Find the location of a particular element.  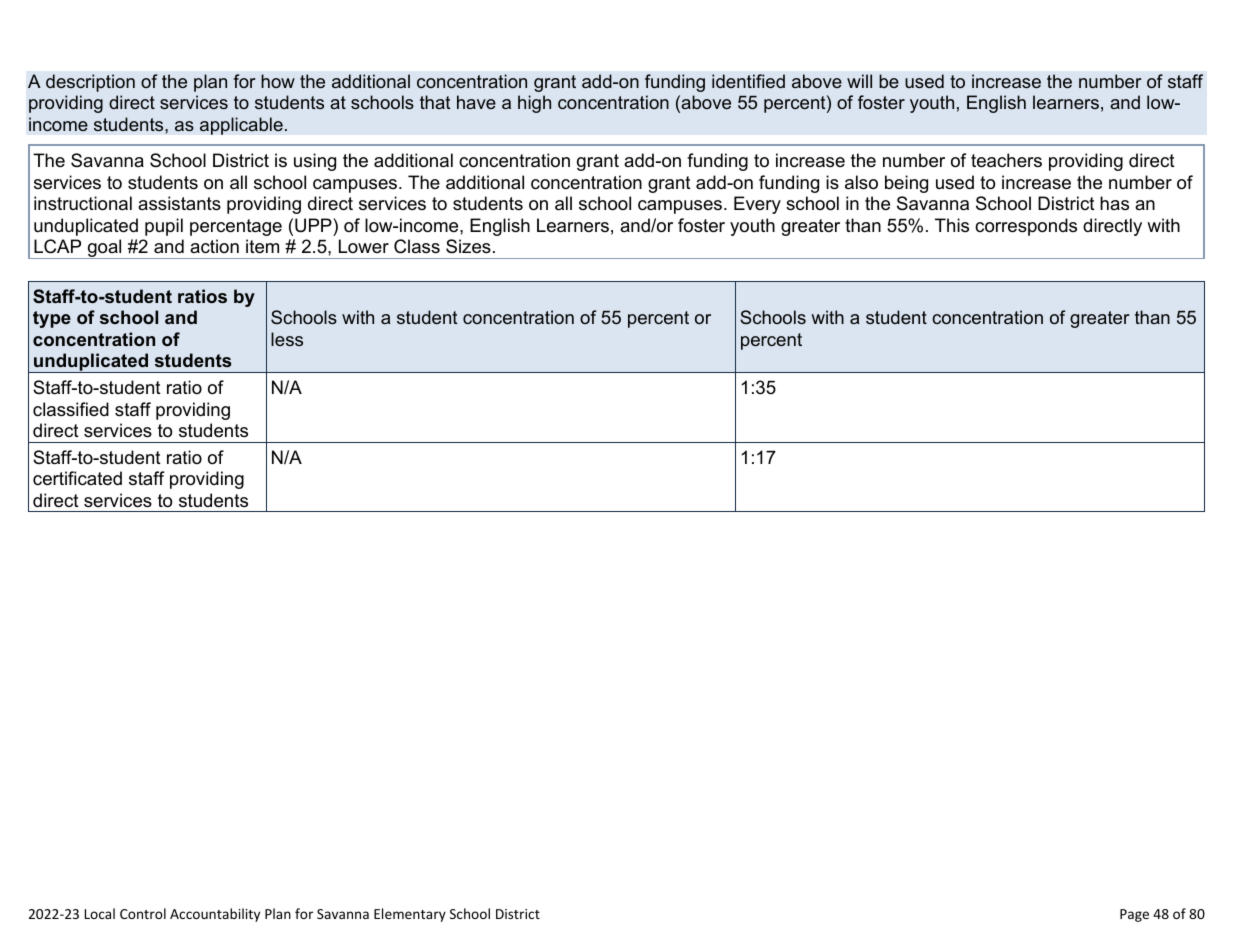

Elementary is located at coordinates (410, 915).
